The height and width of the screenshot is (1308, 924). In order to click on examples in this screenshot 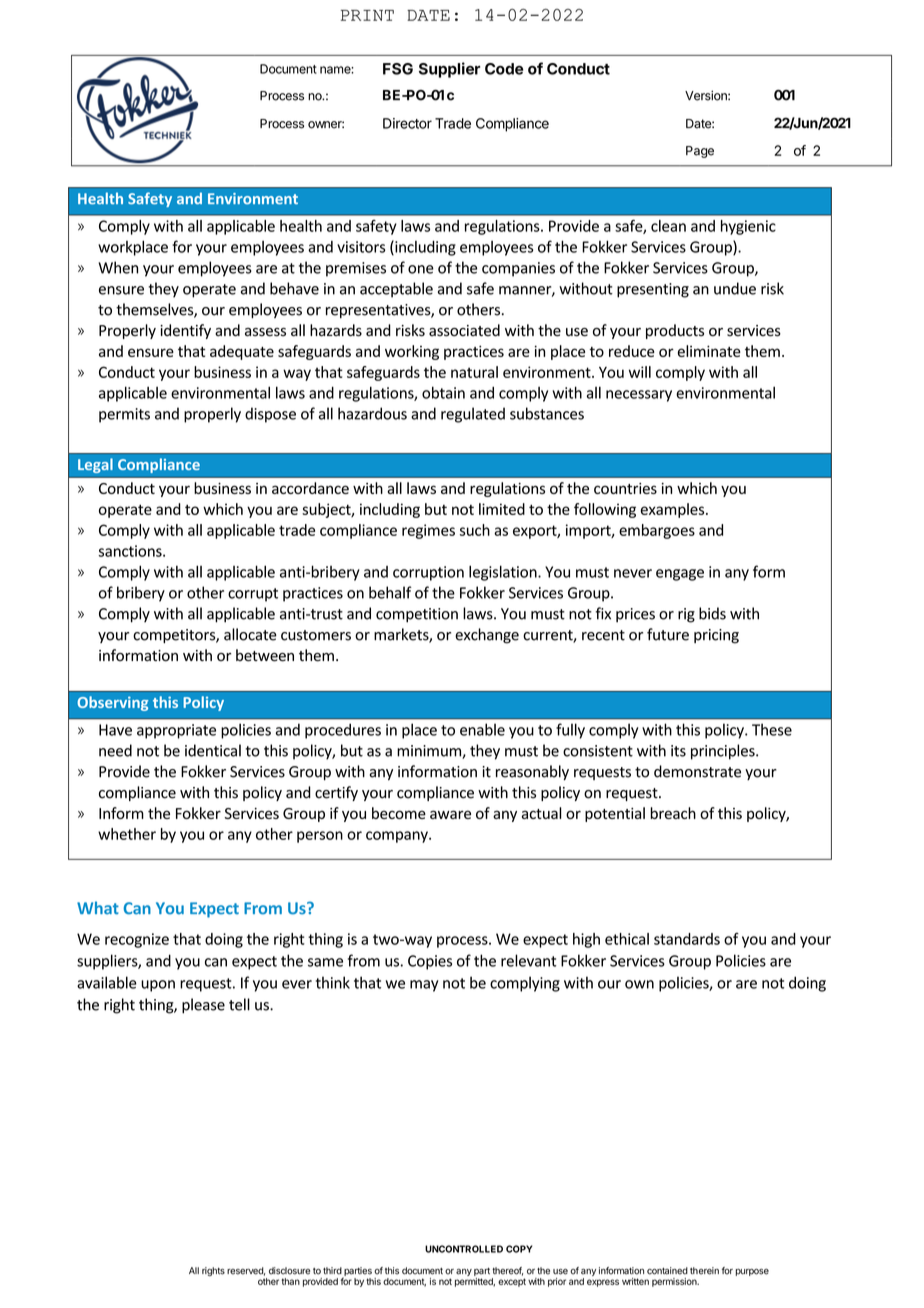, I will do `click(674, 510)`.
